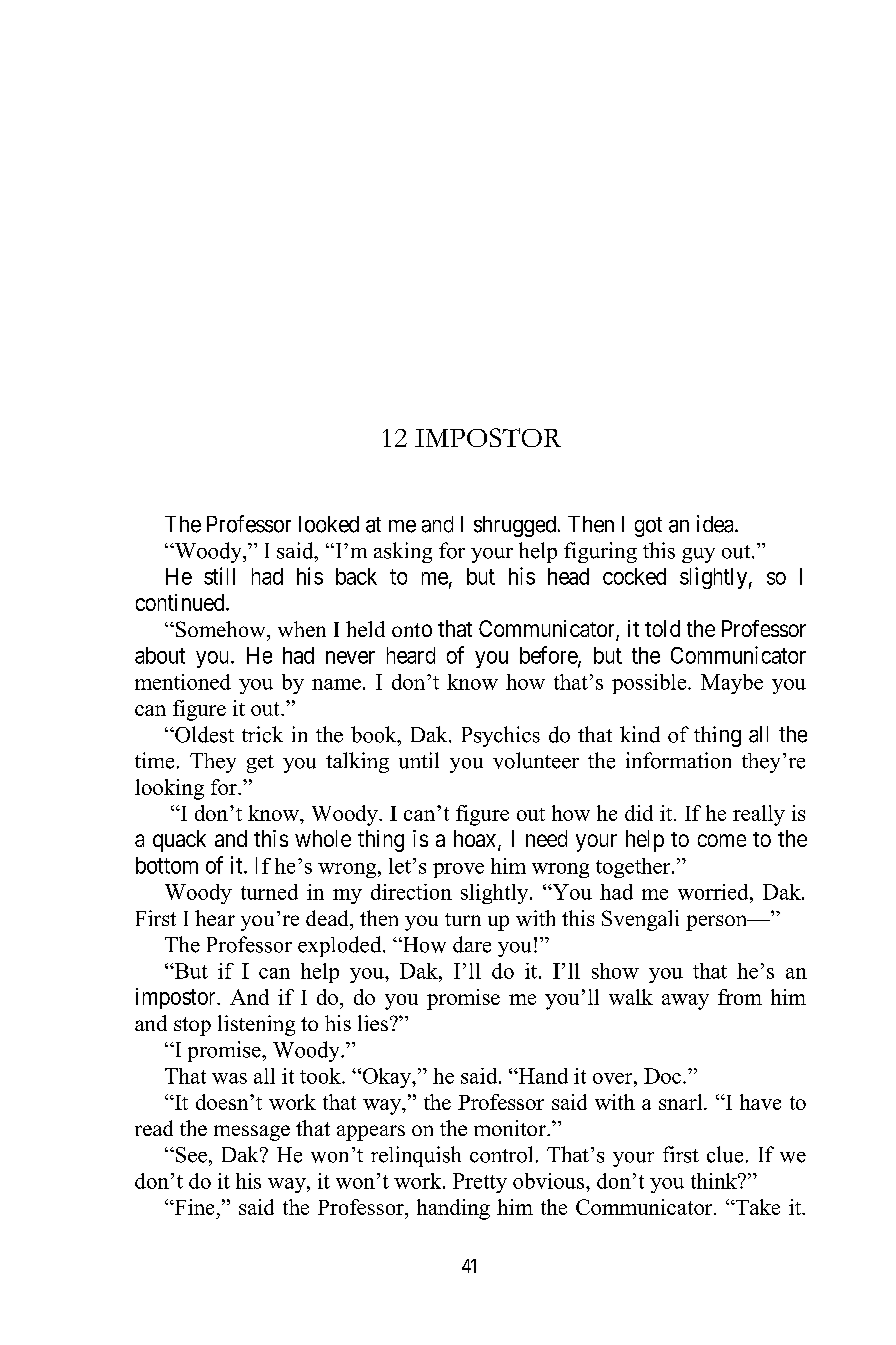 Image resolution: width=896 pixels, height=1345 pixels. Describe the element at coordinates (458, 870) in the screenshot. I see `prove` at that location.
